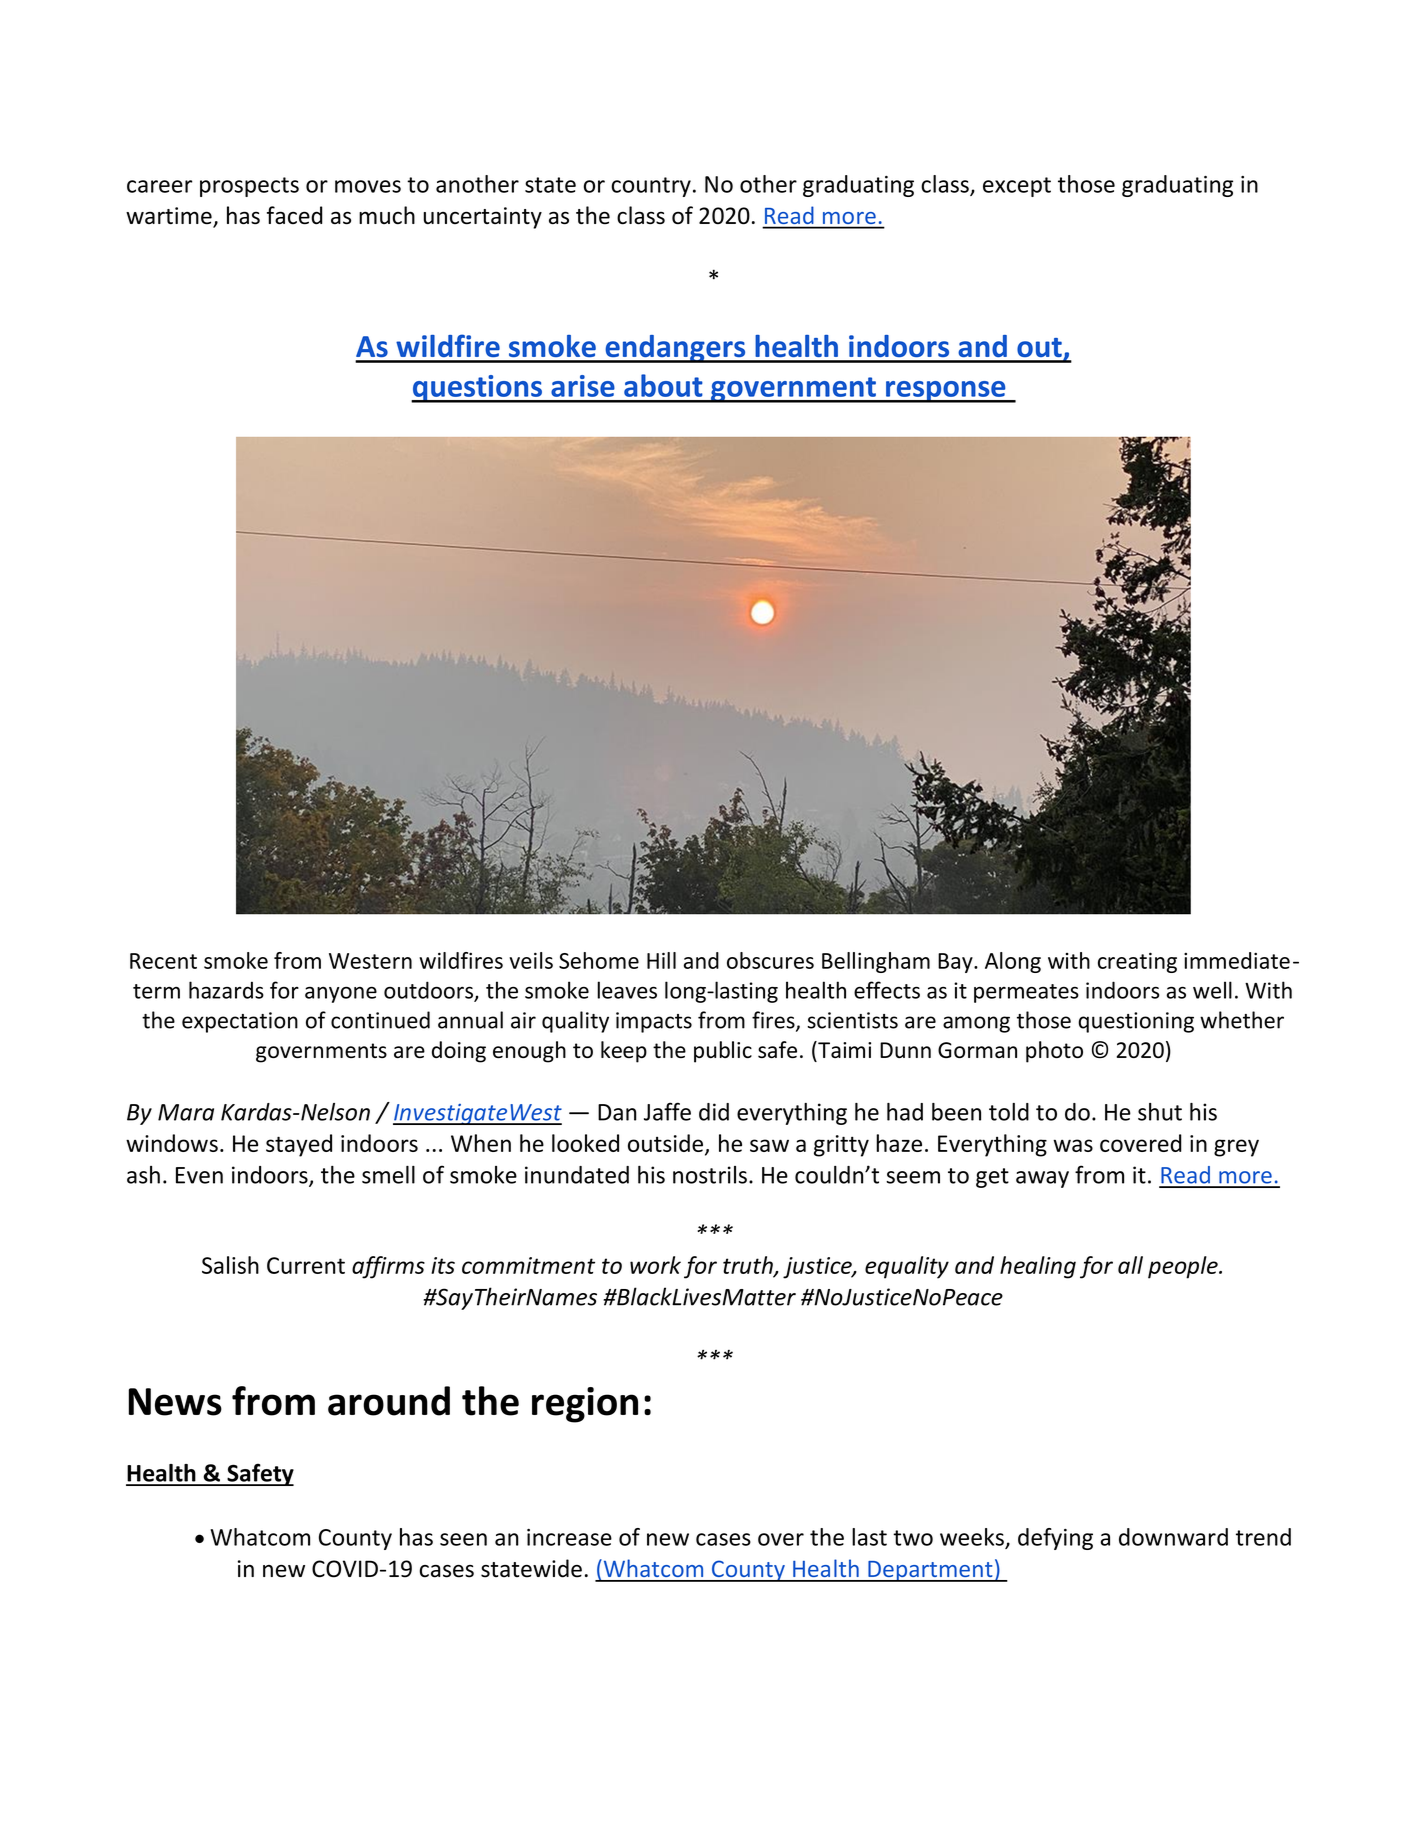  I want to click on questions, so click(477, 389).
